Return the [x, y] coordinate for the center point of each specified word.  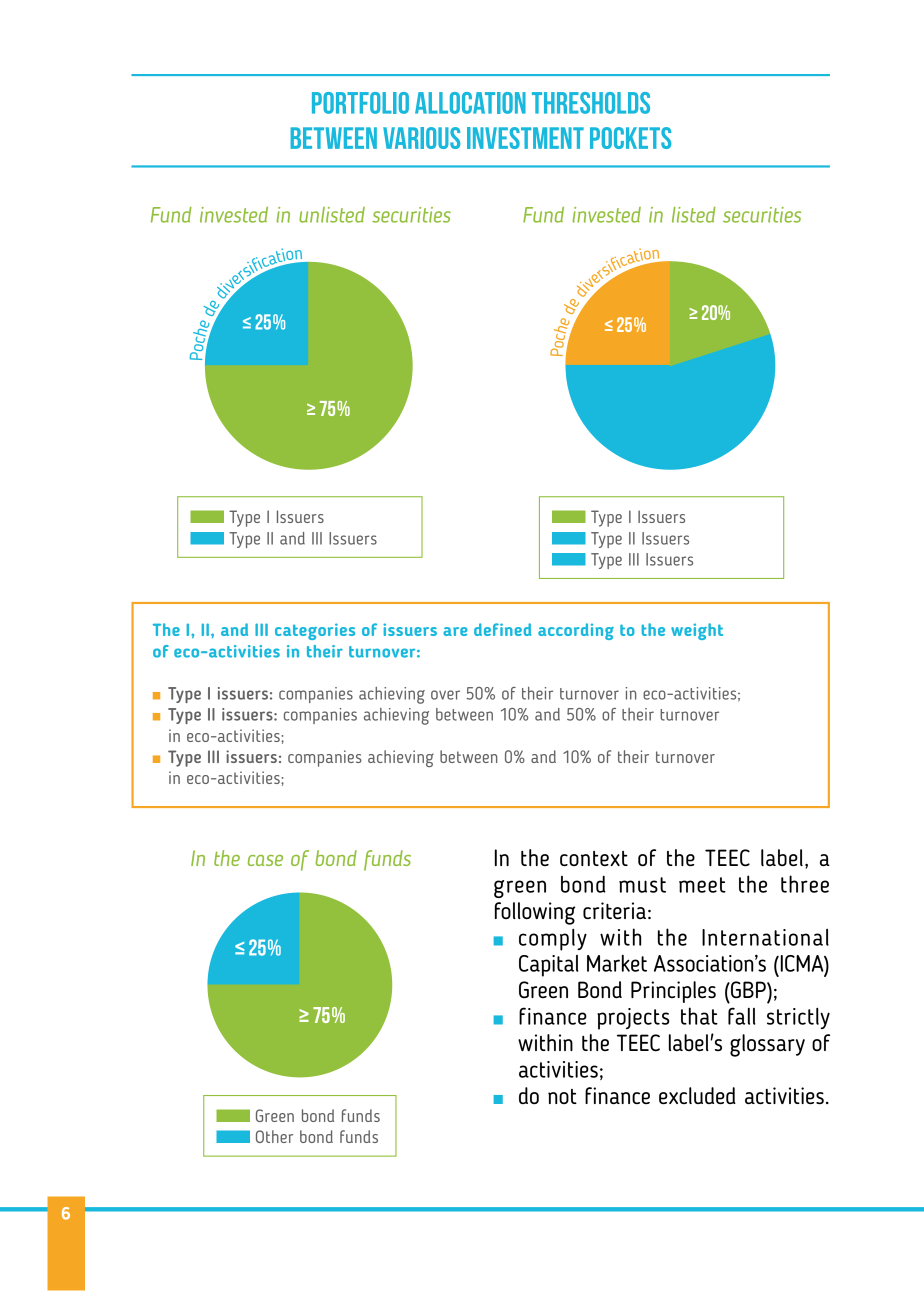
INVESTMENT [525, 138]
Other [274, 1136]
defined [502, 629]
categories [315, 631]
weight [697, 631]
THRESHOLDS [591, 103]
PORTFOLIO [360, 103]
